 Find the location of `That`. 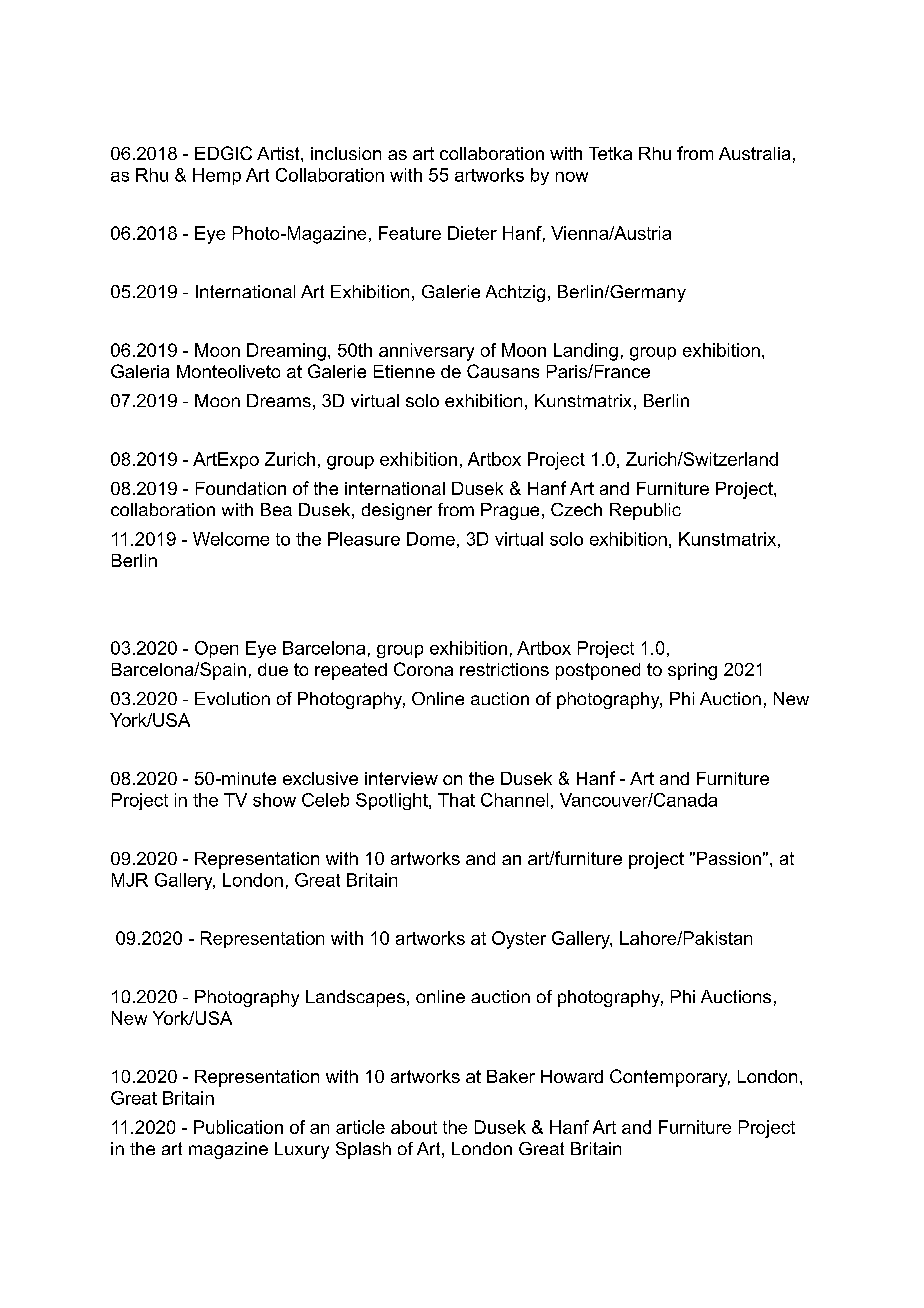

That is located at coordinates (456, 800).
